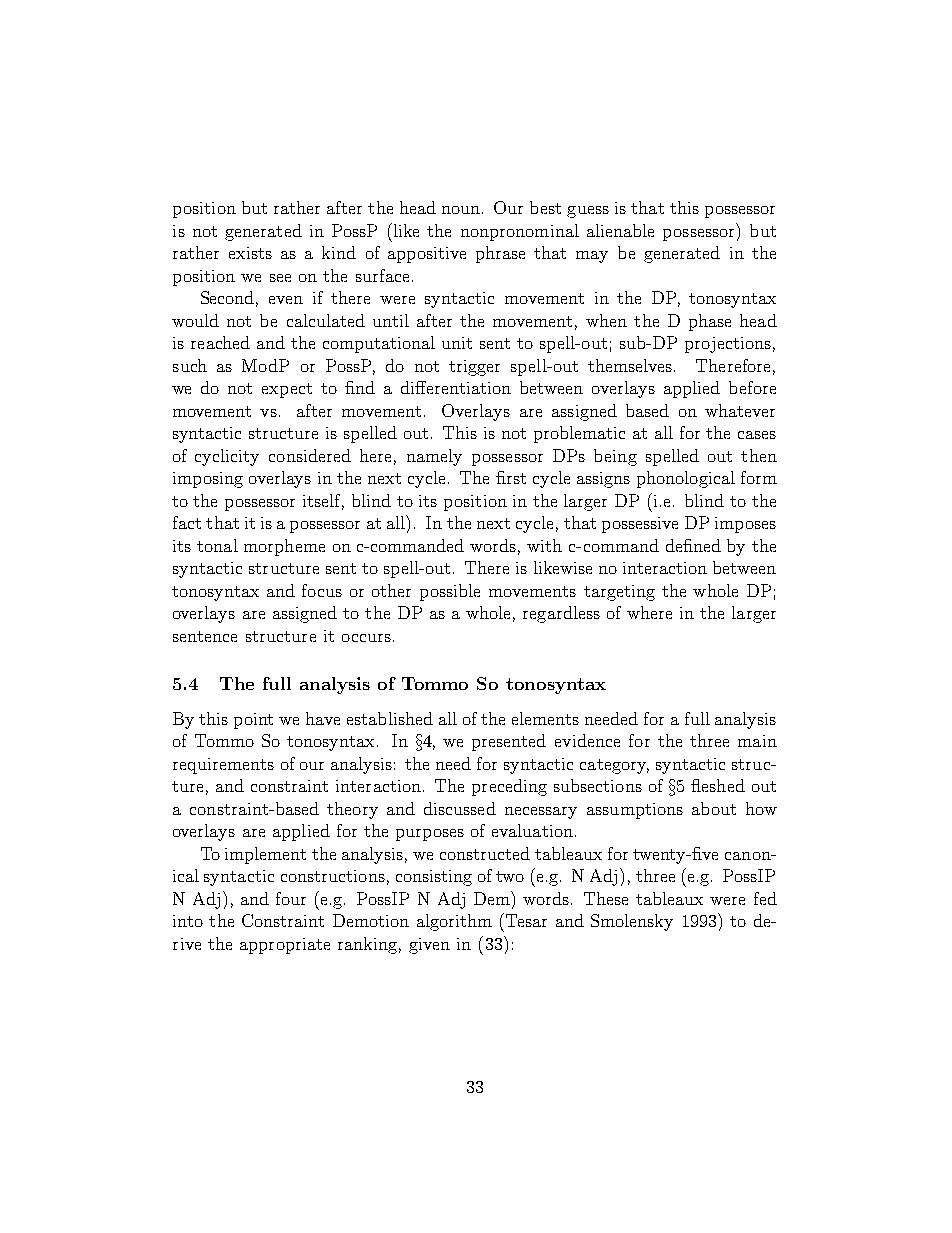 The width and height of the image is (952, 1233). I want to click on guess, so click(588, 212).
